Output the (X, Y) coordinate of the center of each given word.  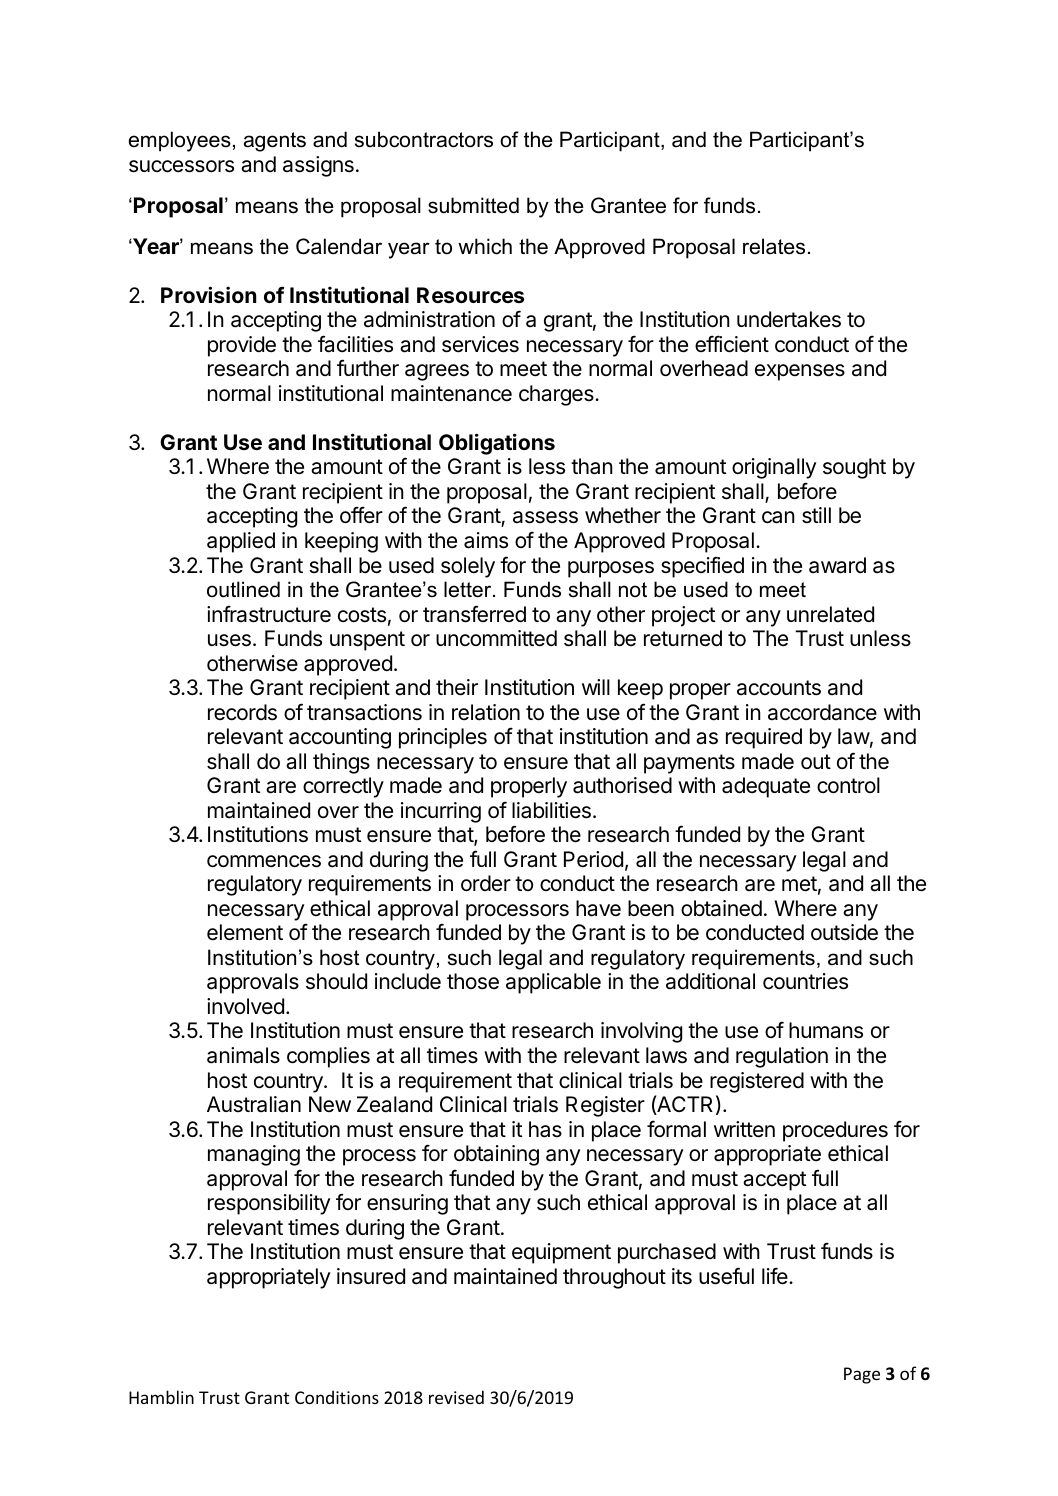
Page (862, 1375)
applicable (553, 983)
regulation (782, 1057)
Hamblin (161, 1397)
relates (774, 246)
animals (243, 1055)
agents (275, 142)
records (242, 712)
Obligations (497, 444)
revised (456, 1397)
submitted (473, 205)
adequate (766, 787)
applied (241, 542)
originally (774, 468)
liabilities (551, 810)
